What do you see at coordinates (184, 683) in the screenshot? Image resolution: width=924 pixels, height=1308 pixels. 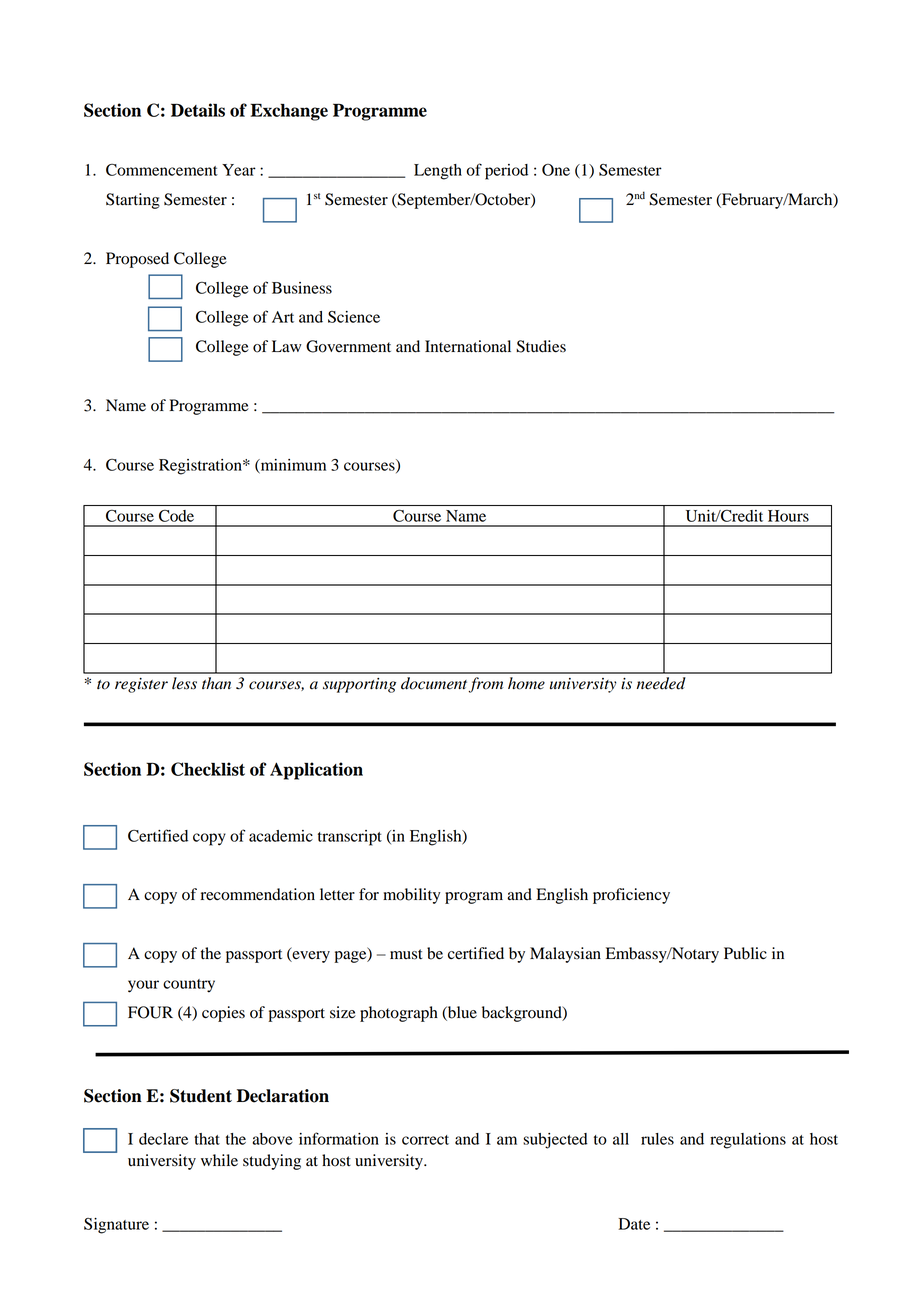 I see `less` at bounding box center [184, 683].
